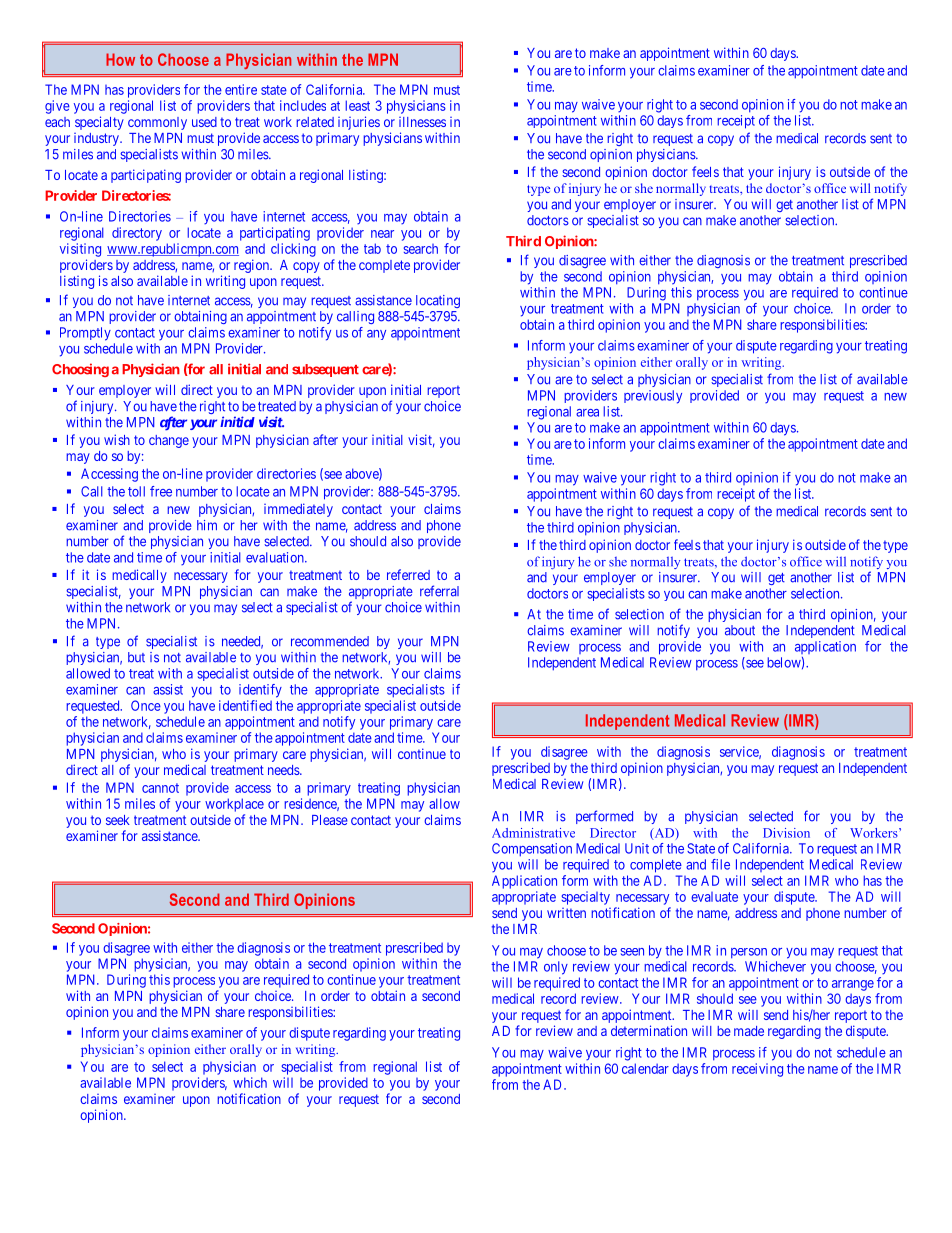  Describe the element at coordinates (587, 413) in the screenshot. I see `area` at that location.
